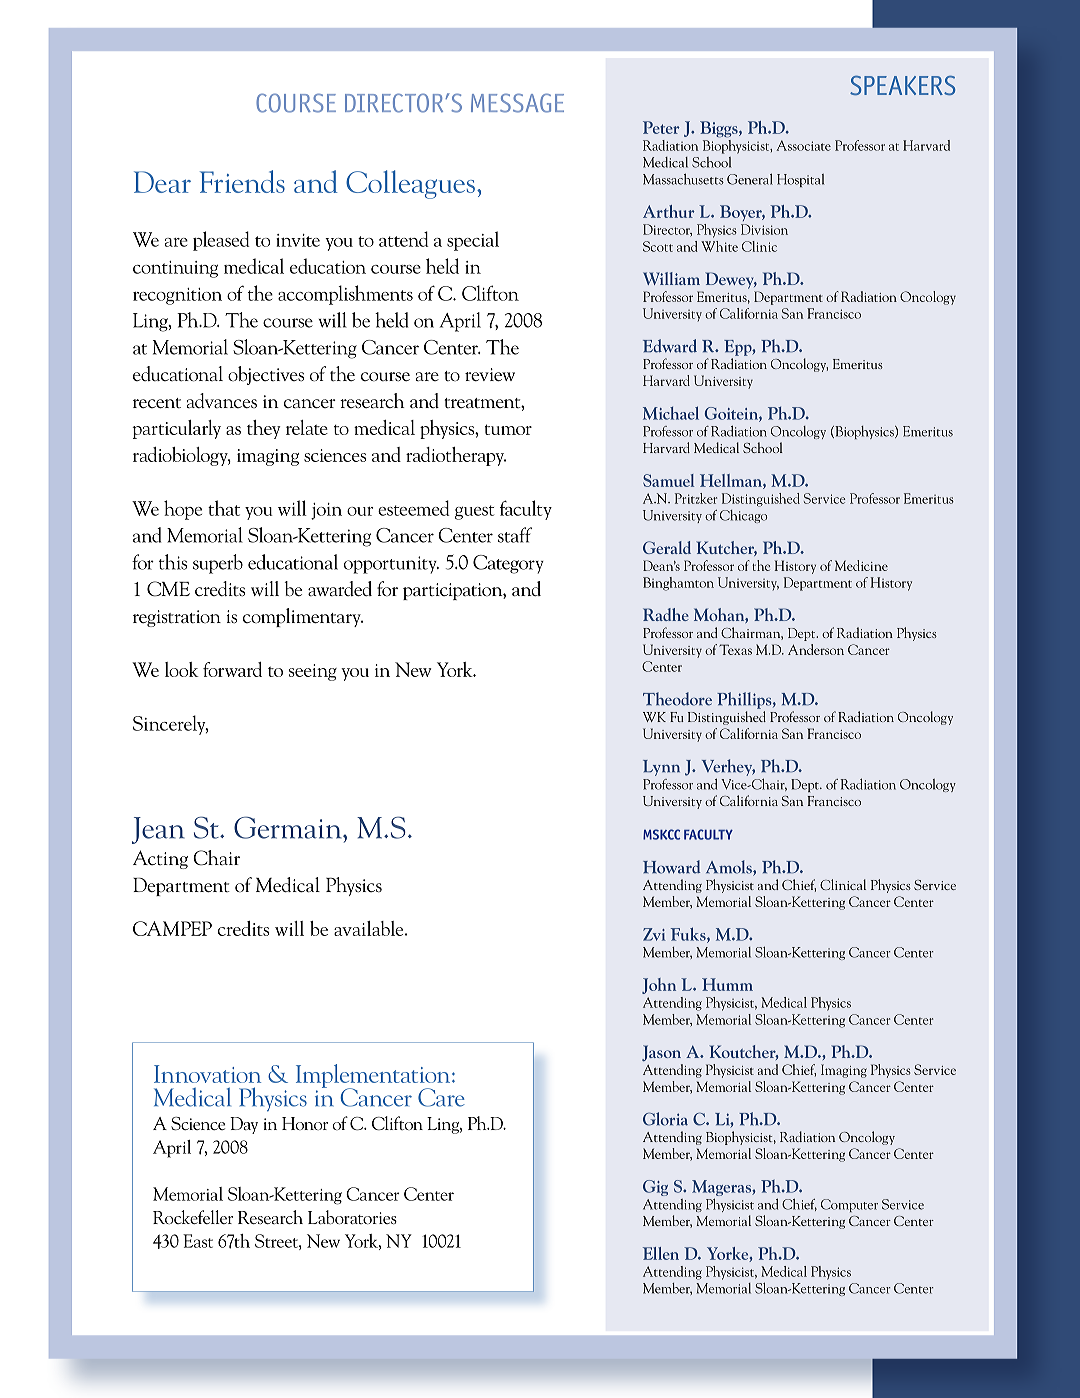 This page has height=1398, width=1080. I want to click on Rockefeller, so click(193, 1217).
